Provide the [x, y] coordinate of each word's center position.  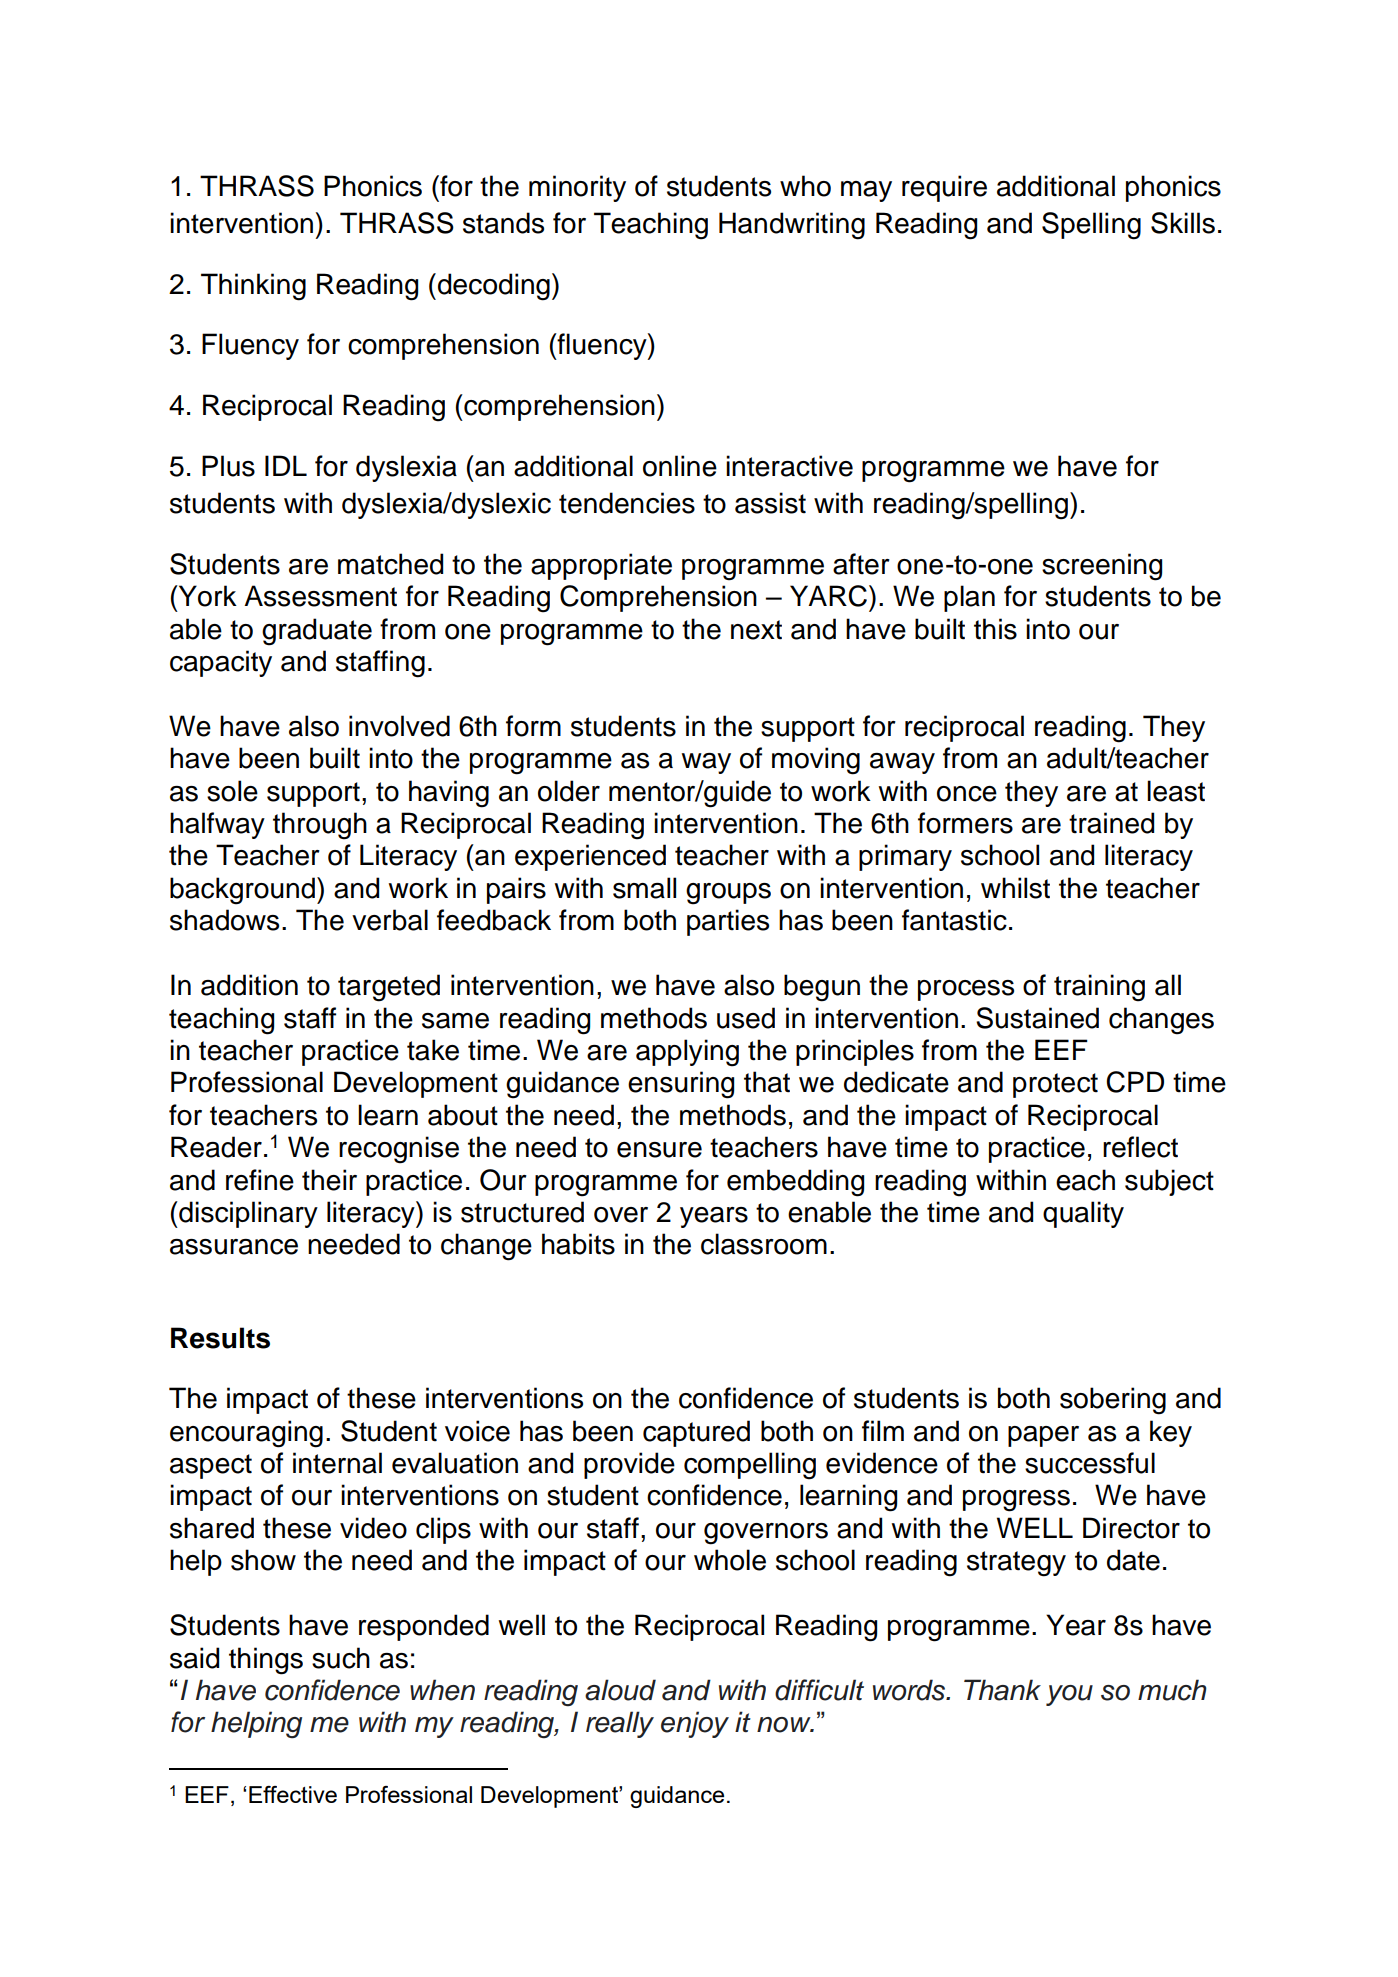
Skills [1183, 223]
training [1099, 988]
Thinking [253, 287]
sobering [1113, 1401]
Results [220, 1338]
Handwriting [792, 226]
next [756, 630]
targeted [389, 988]
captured [696, 1433]
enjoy [695, 1724]
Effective [293, 1794]
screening [1102, 567]
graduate [317, 632]
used [746, 1018]
